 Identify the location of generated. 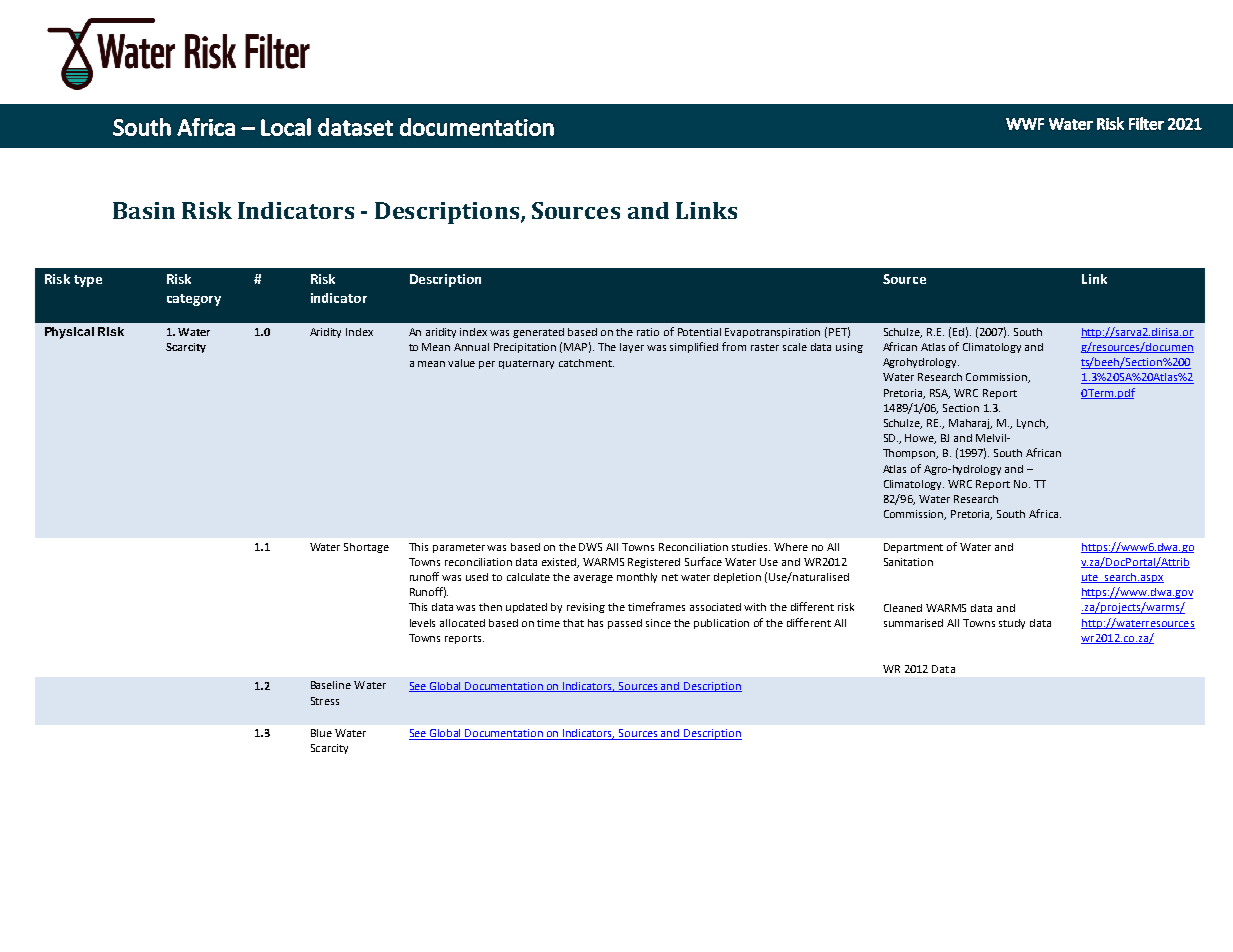
(538, 333).
